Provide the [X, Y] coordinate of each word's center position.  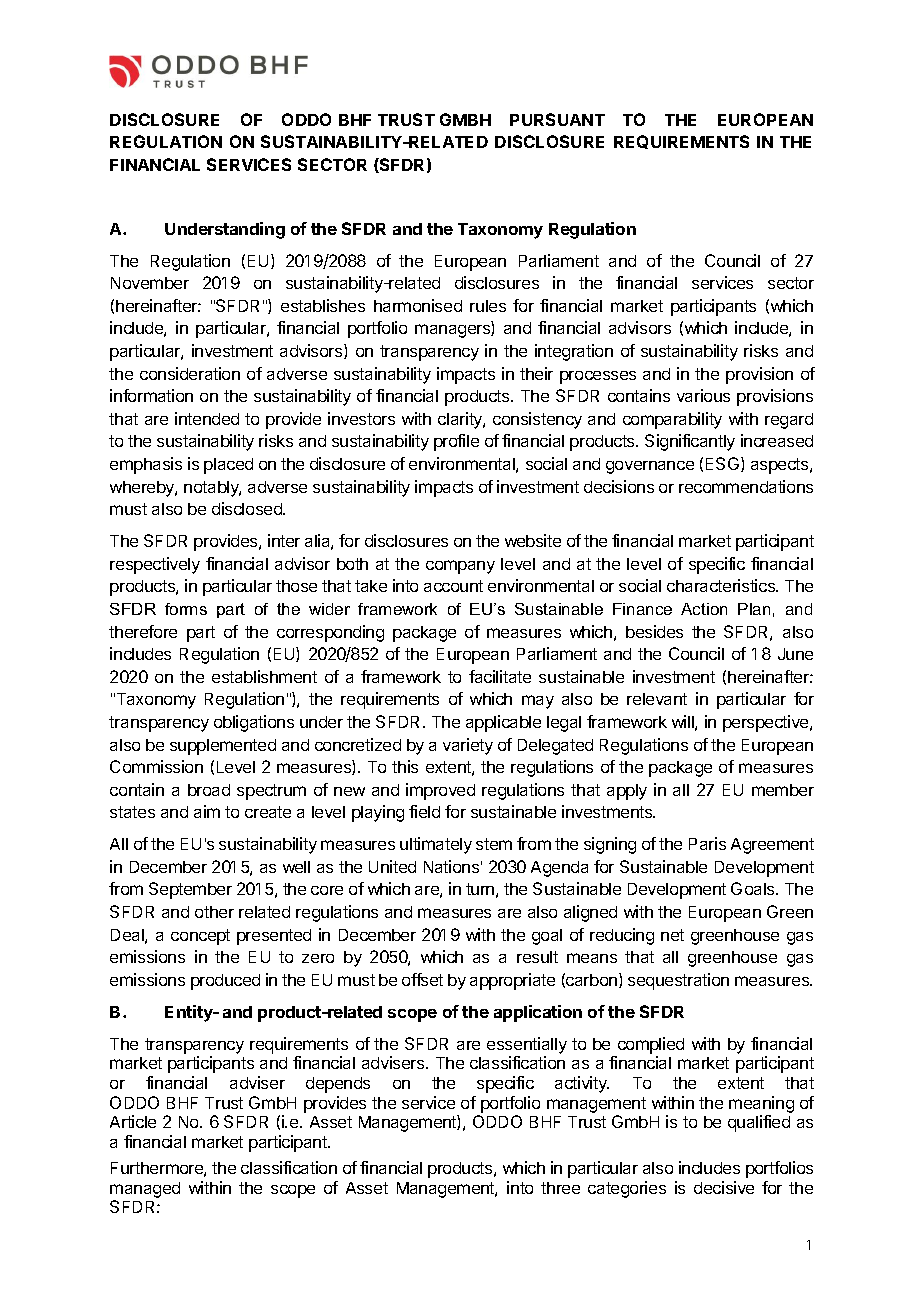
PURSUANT [557, 119]
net [672, 935]
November [150, 283]
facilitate [500, 676]
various [703, 395]
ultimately [436, 845]
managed [145, 1190]
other [214, 912]
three [560, 1188]
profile [456, 442]
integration [574, 352]
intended [207, 418]
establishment [264, 676]
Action [704, 609]
